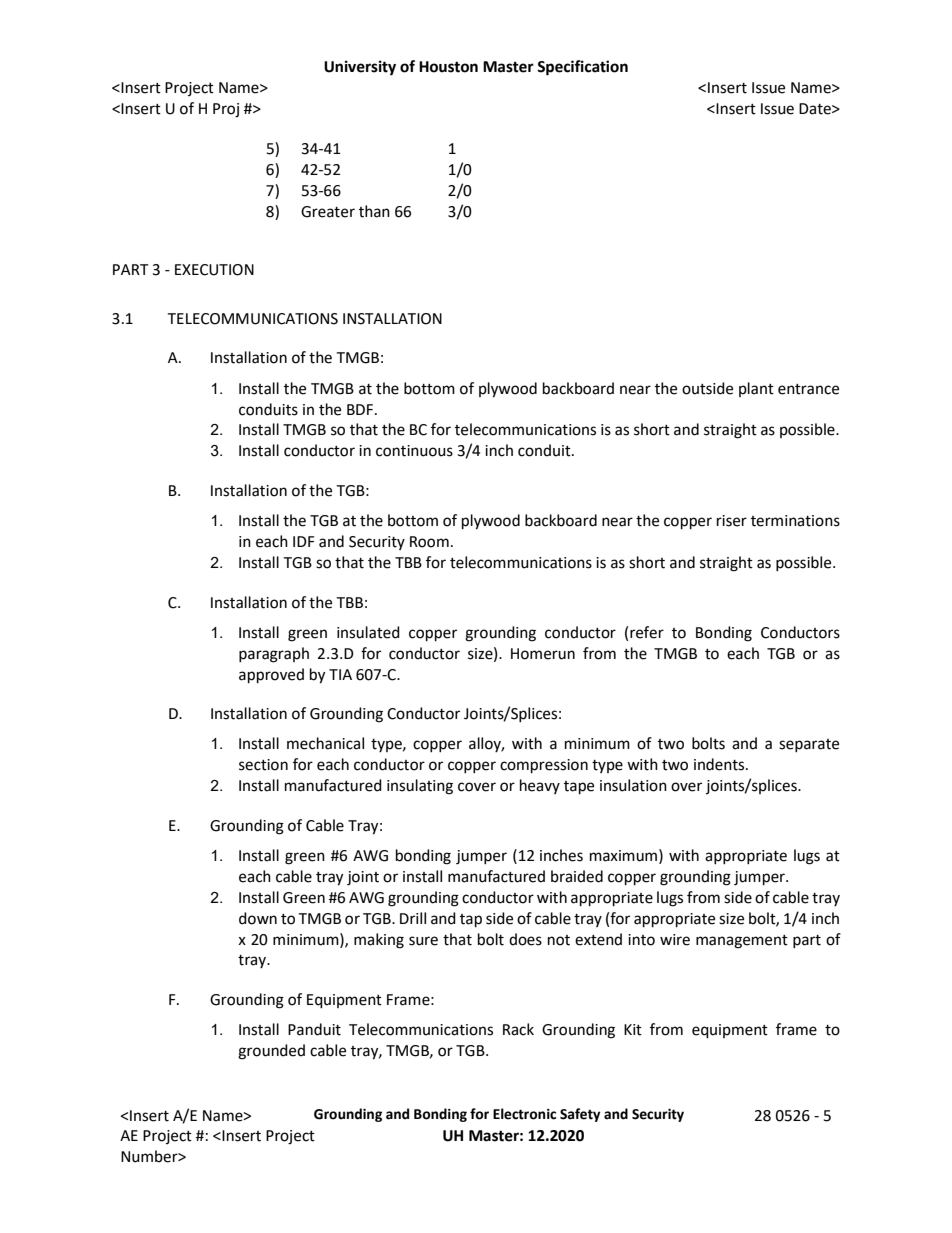 The height and width of the image is (1233, 952). What do you see at coordinates (271, 1052) in the image?
I see `grounded` at bounding box center [271, 1052].
